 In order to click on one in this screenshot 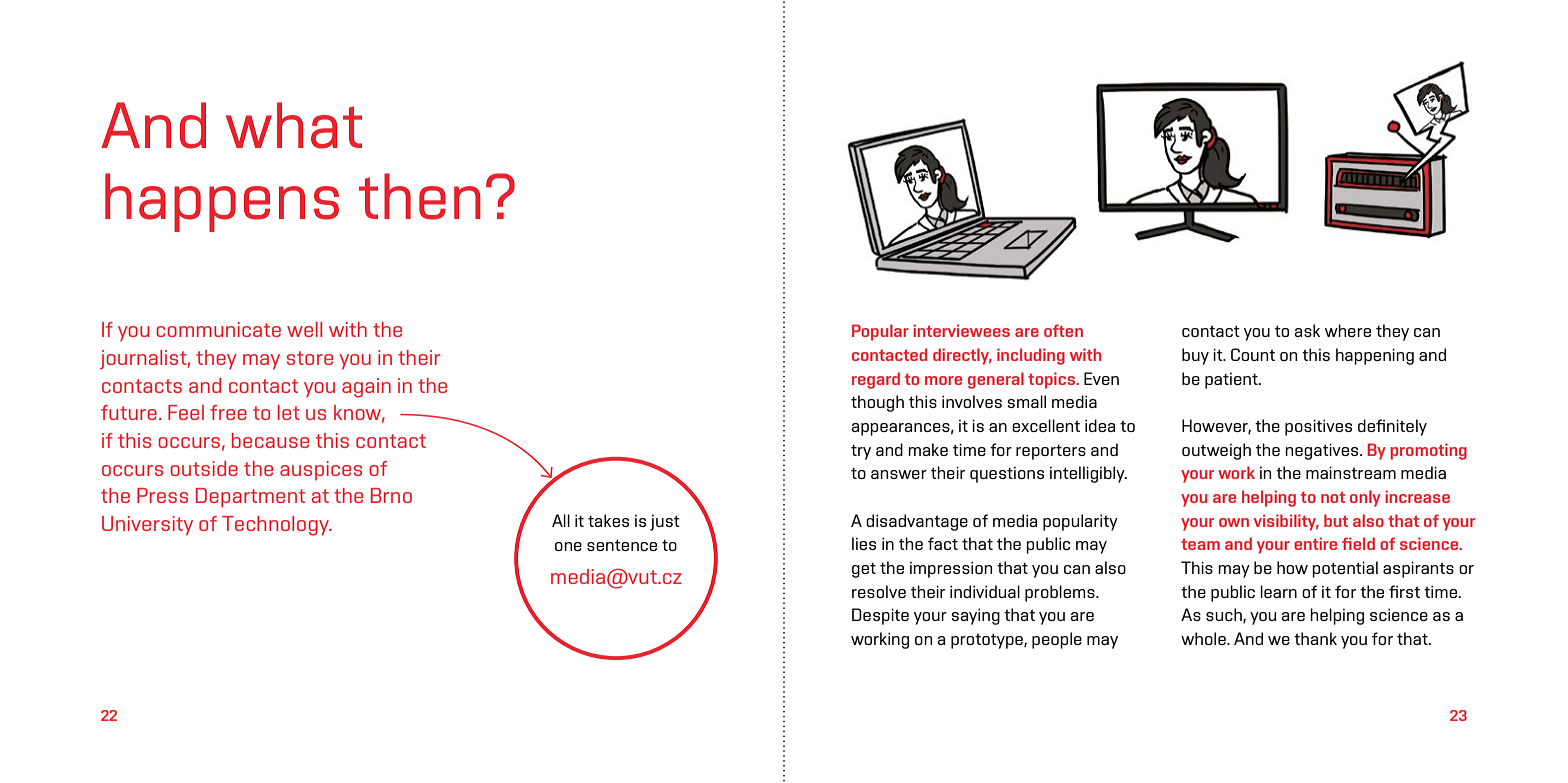, I will do `click(568, 546)`.
